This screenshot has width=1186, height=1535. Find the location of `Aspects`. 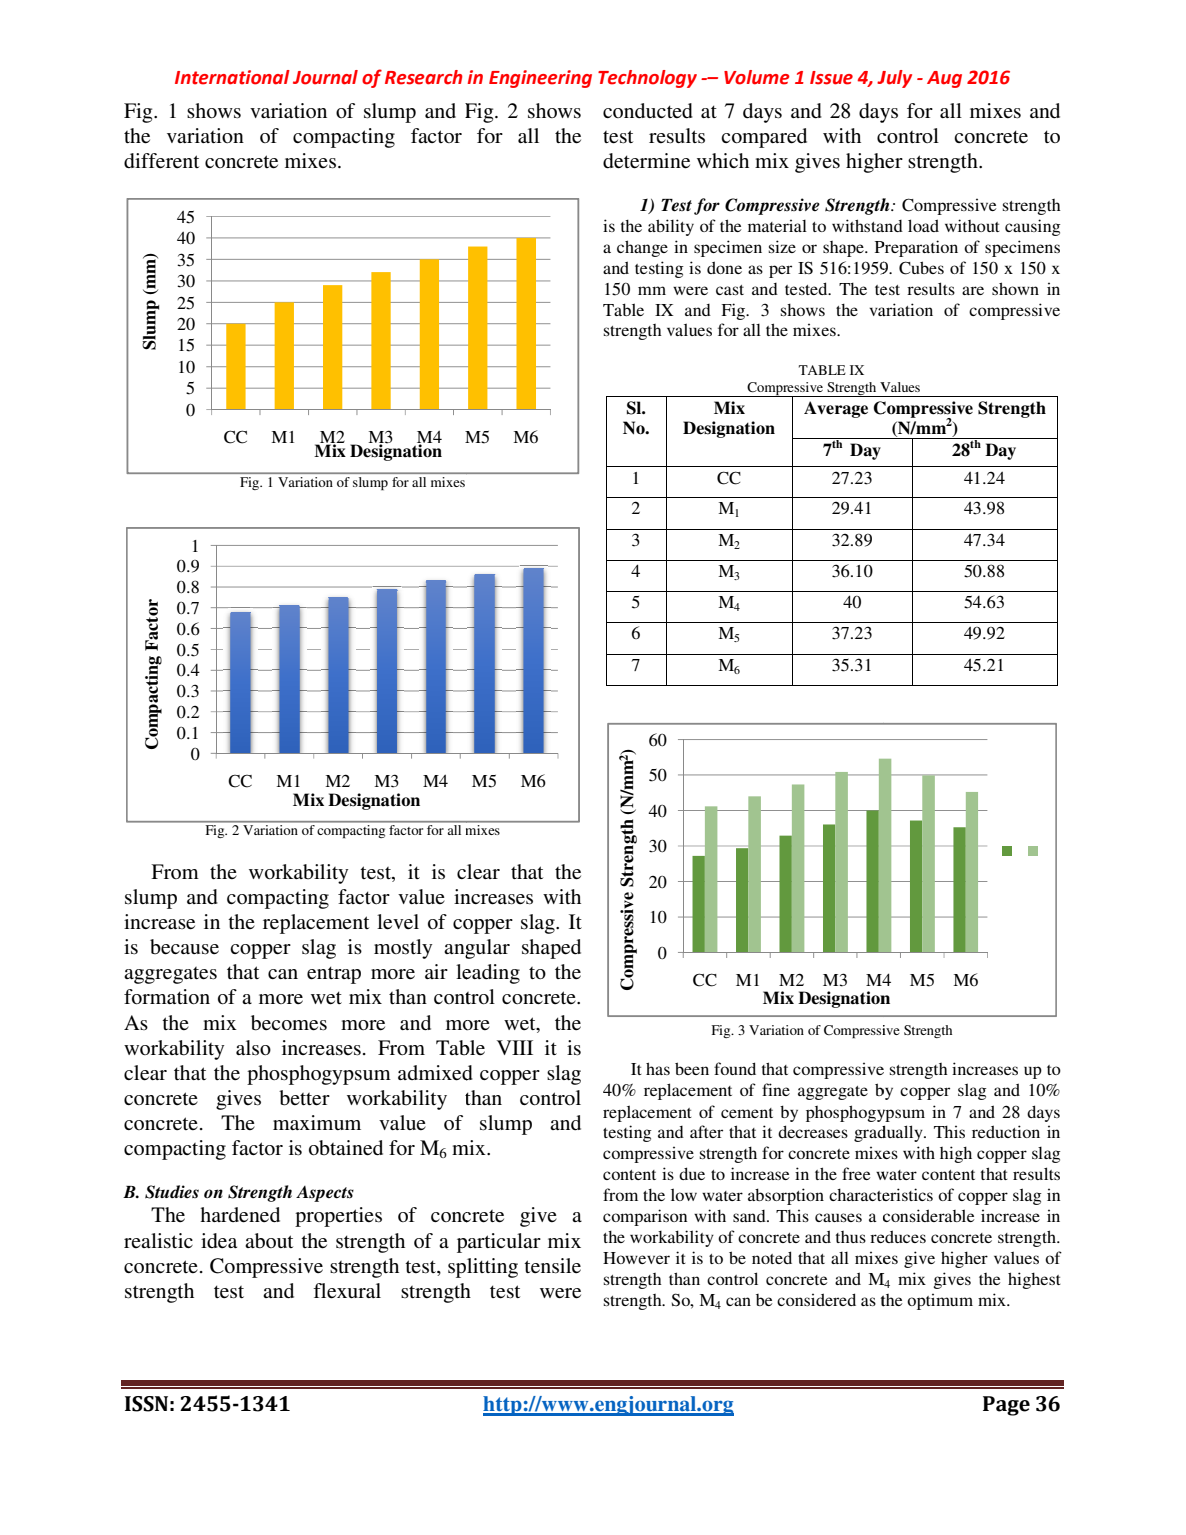

Aspects is located at coordinates (325, 1194).
